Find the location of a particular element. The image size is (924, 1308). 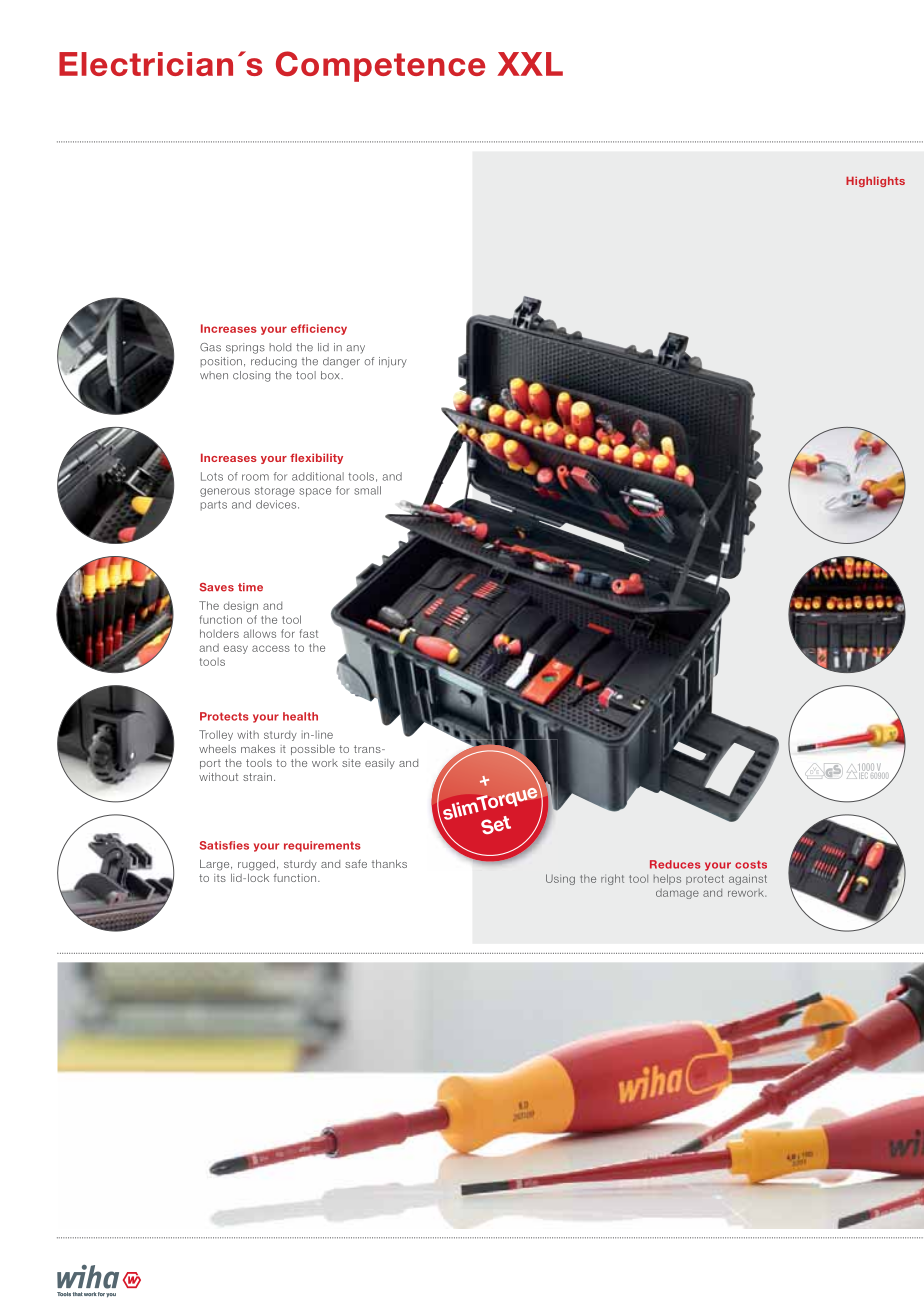

XXL is located at coordinates (530, 64).
